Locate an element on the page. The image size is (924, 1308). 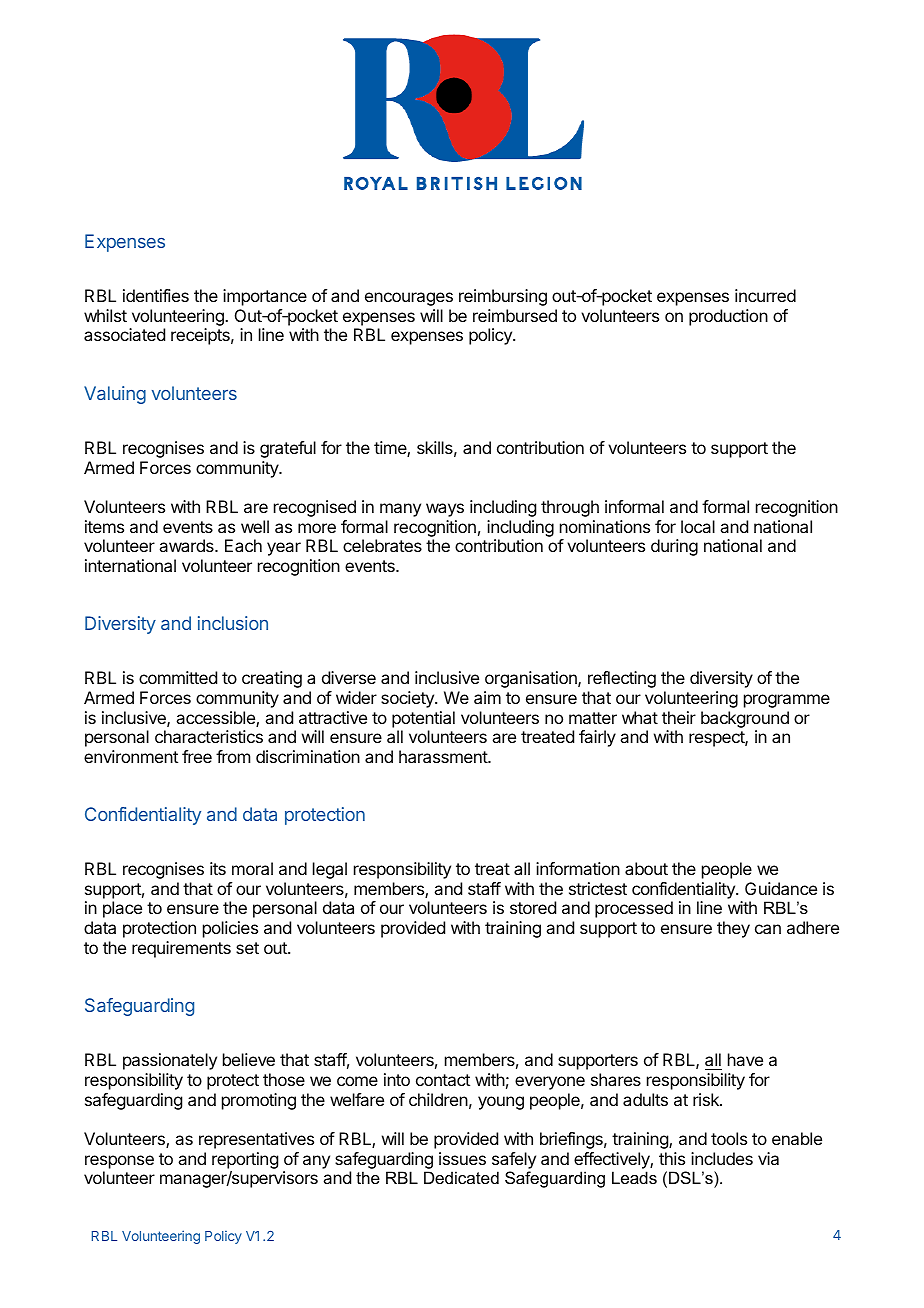
reimbursed is located at coordinates (515, 315).
